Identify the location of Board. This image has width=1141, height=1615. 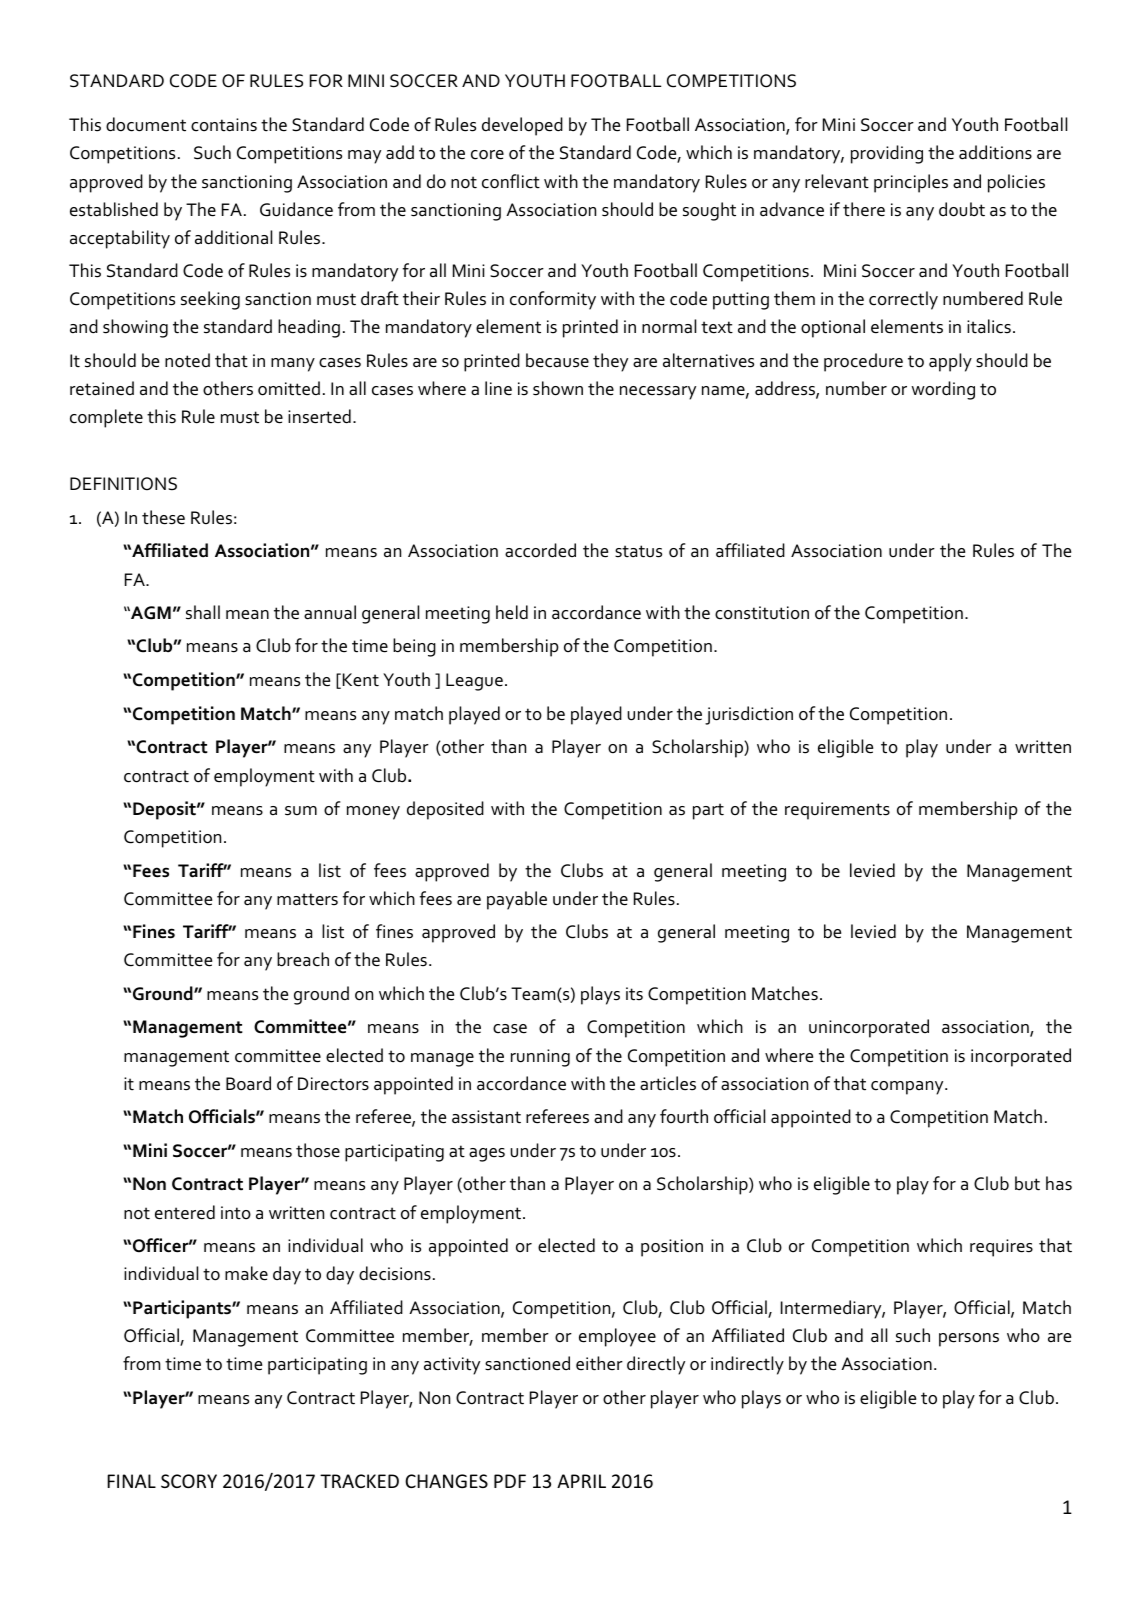
(248, 1083).
